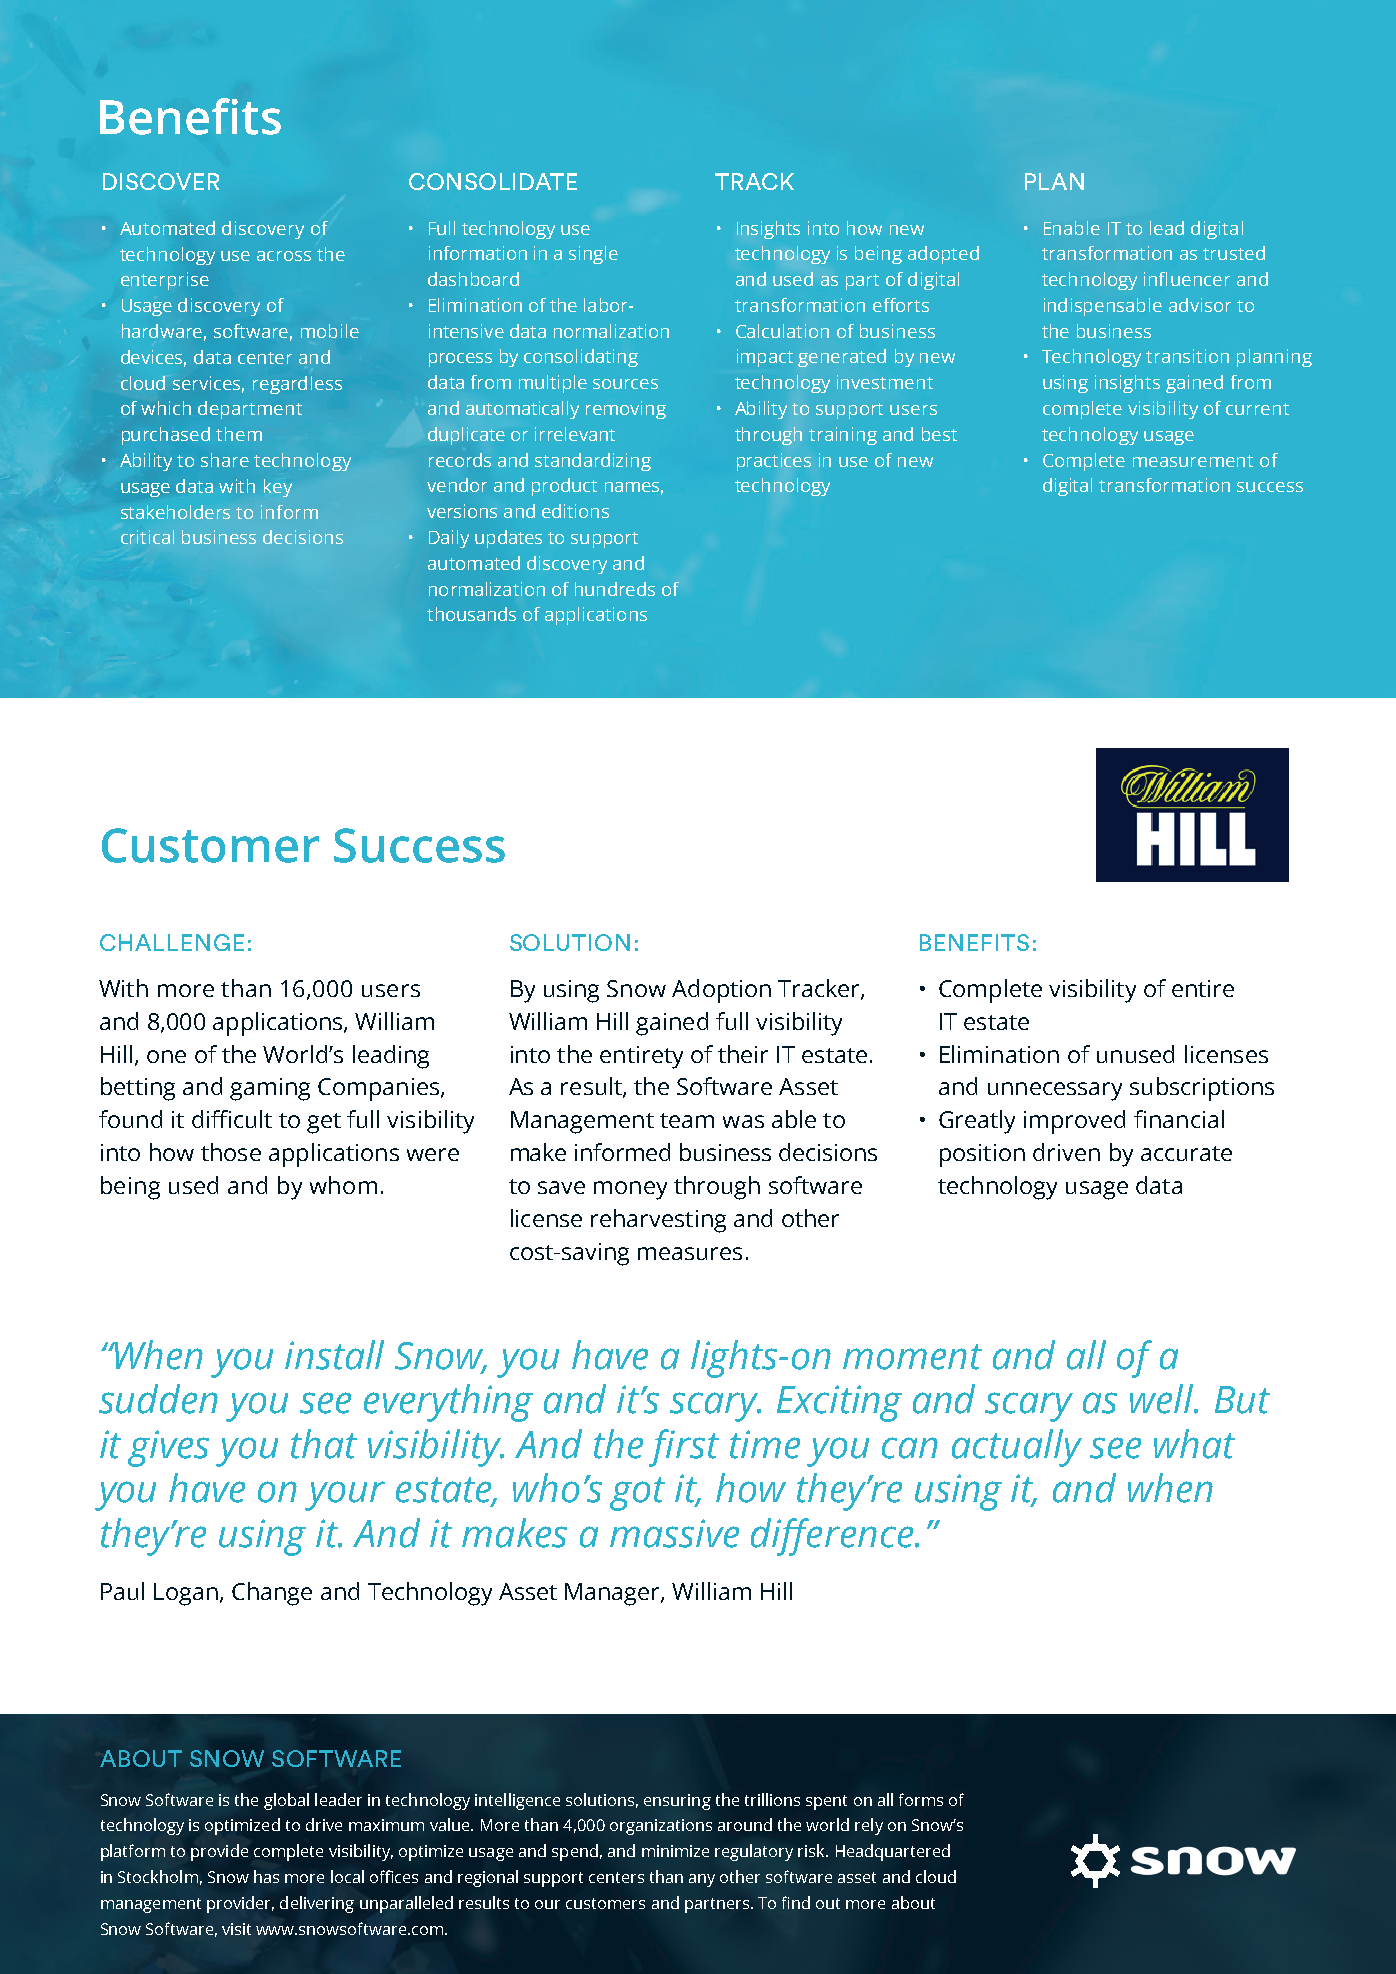 The image size is (1396, 1974). I want to click on single, so click(593, 255).
